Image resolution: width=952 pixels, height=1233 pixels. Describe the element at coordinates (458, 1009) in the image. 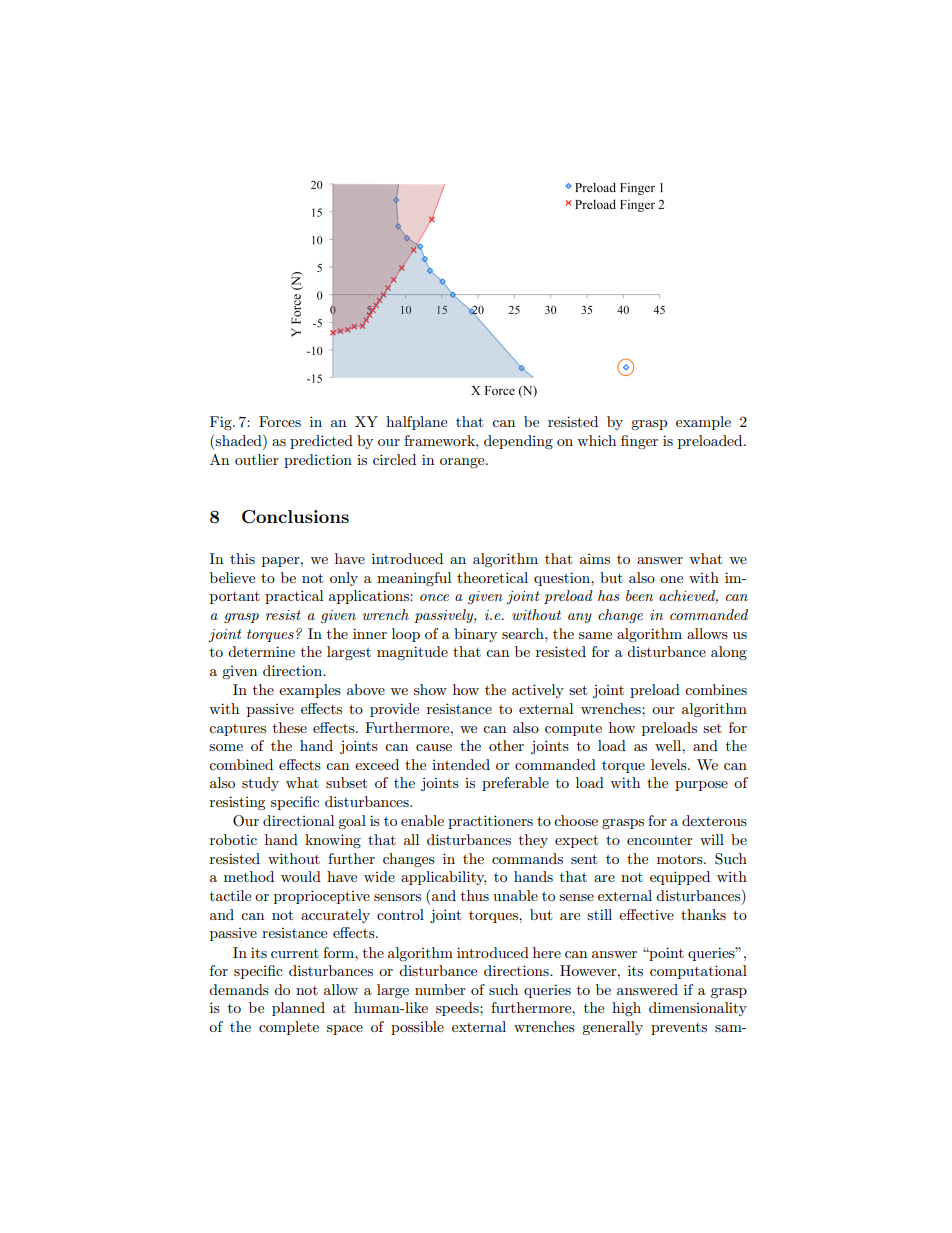

I see `speeds` at that location.
